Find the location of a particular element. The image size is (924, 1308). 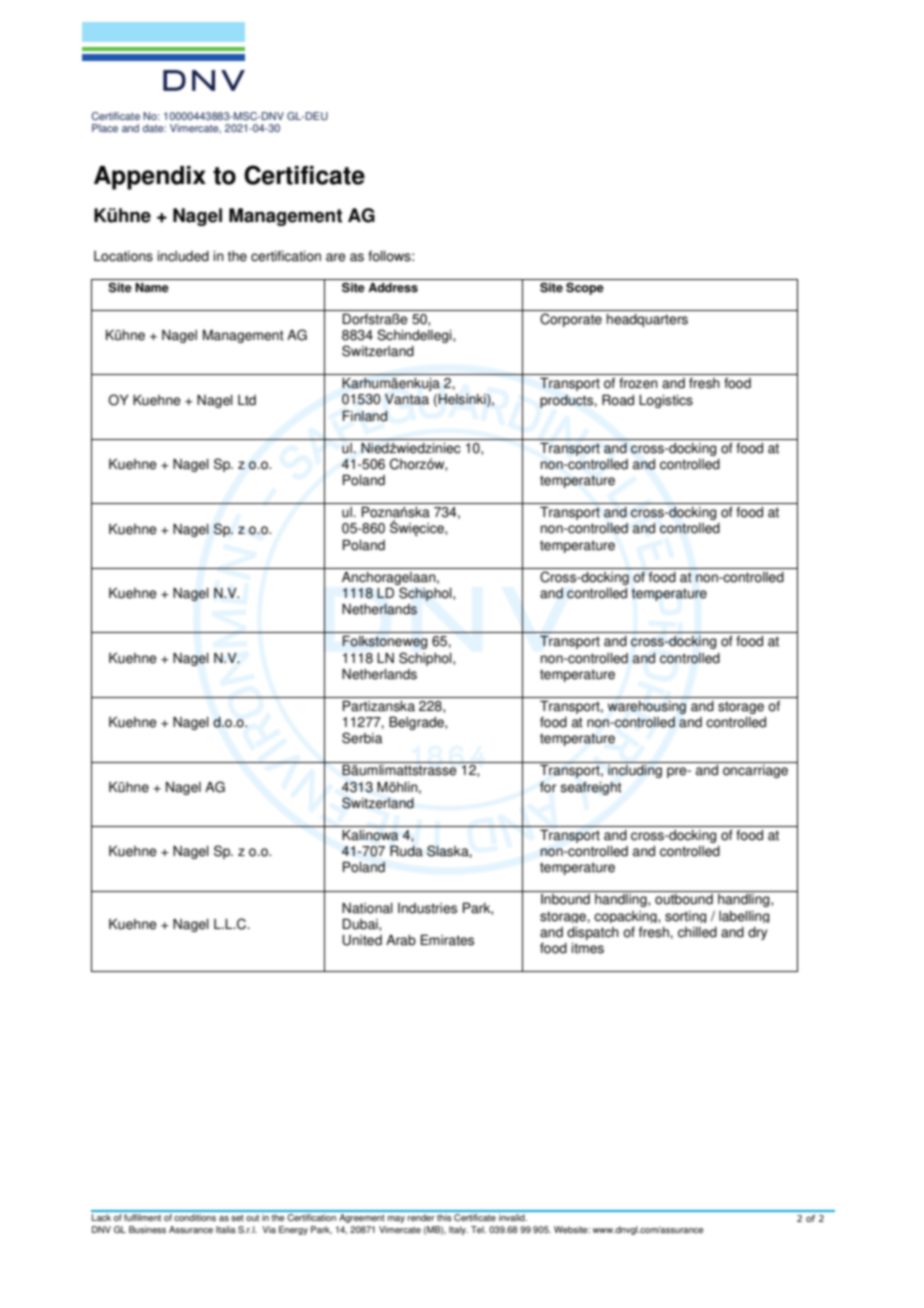

Business is located at coordinates (147, 1229).
